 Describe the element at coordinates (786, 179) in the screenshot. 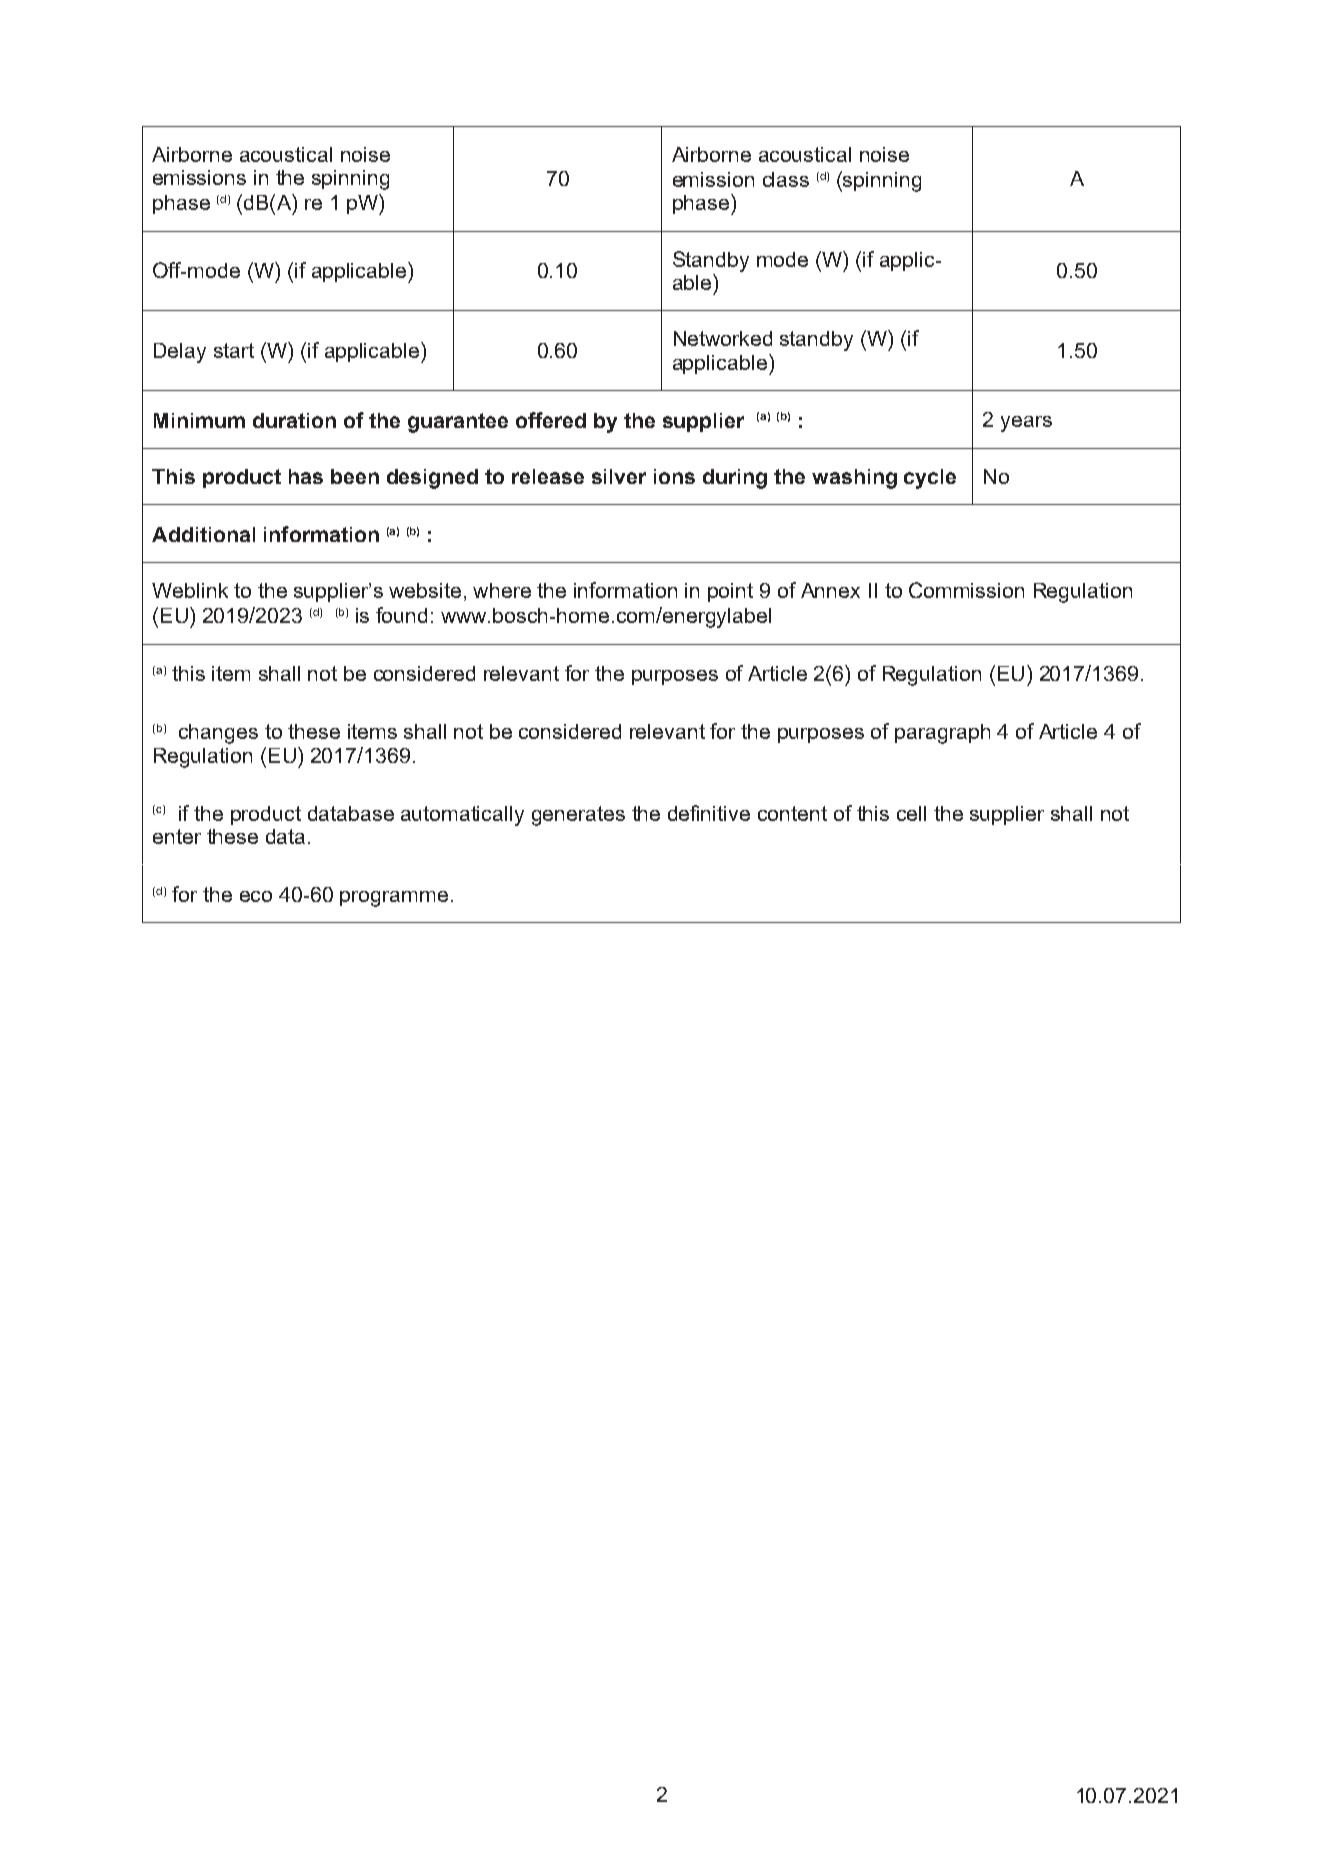

I see `class` at that location.
